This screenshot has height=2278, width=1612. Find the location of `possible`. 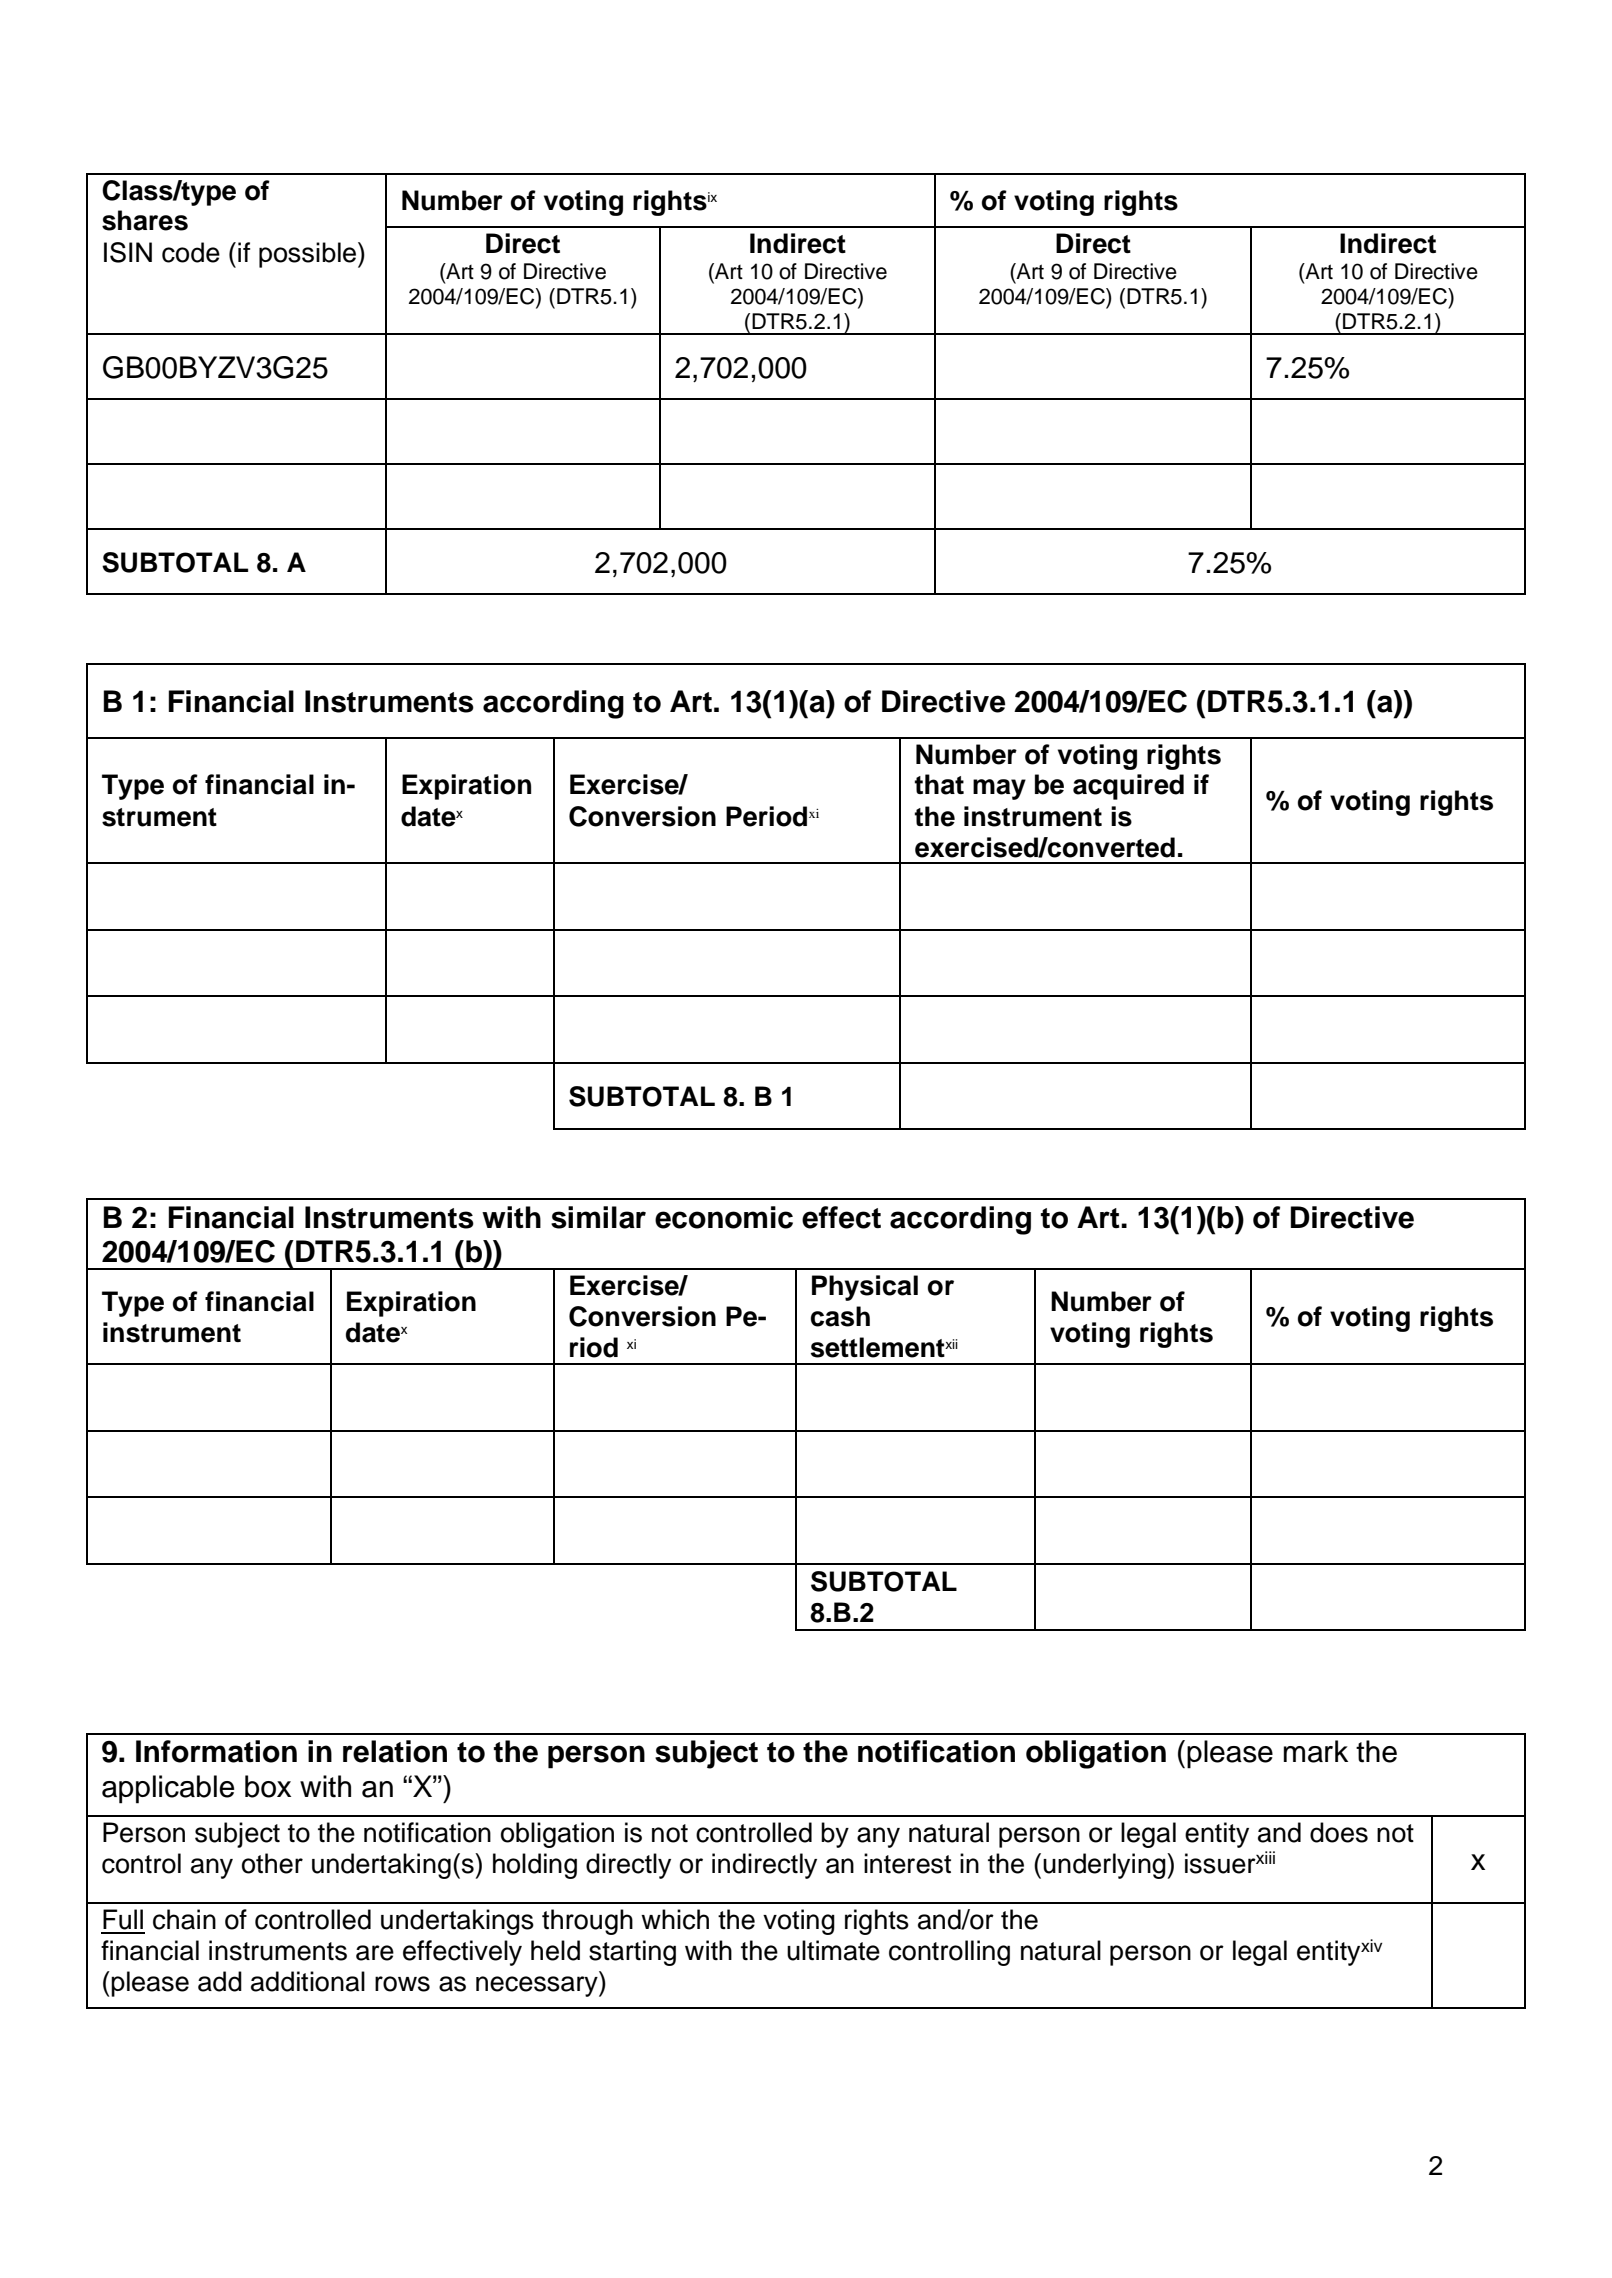

possible is located at coordinates (309, 255).
